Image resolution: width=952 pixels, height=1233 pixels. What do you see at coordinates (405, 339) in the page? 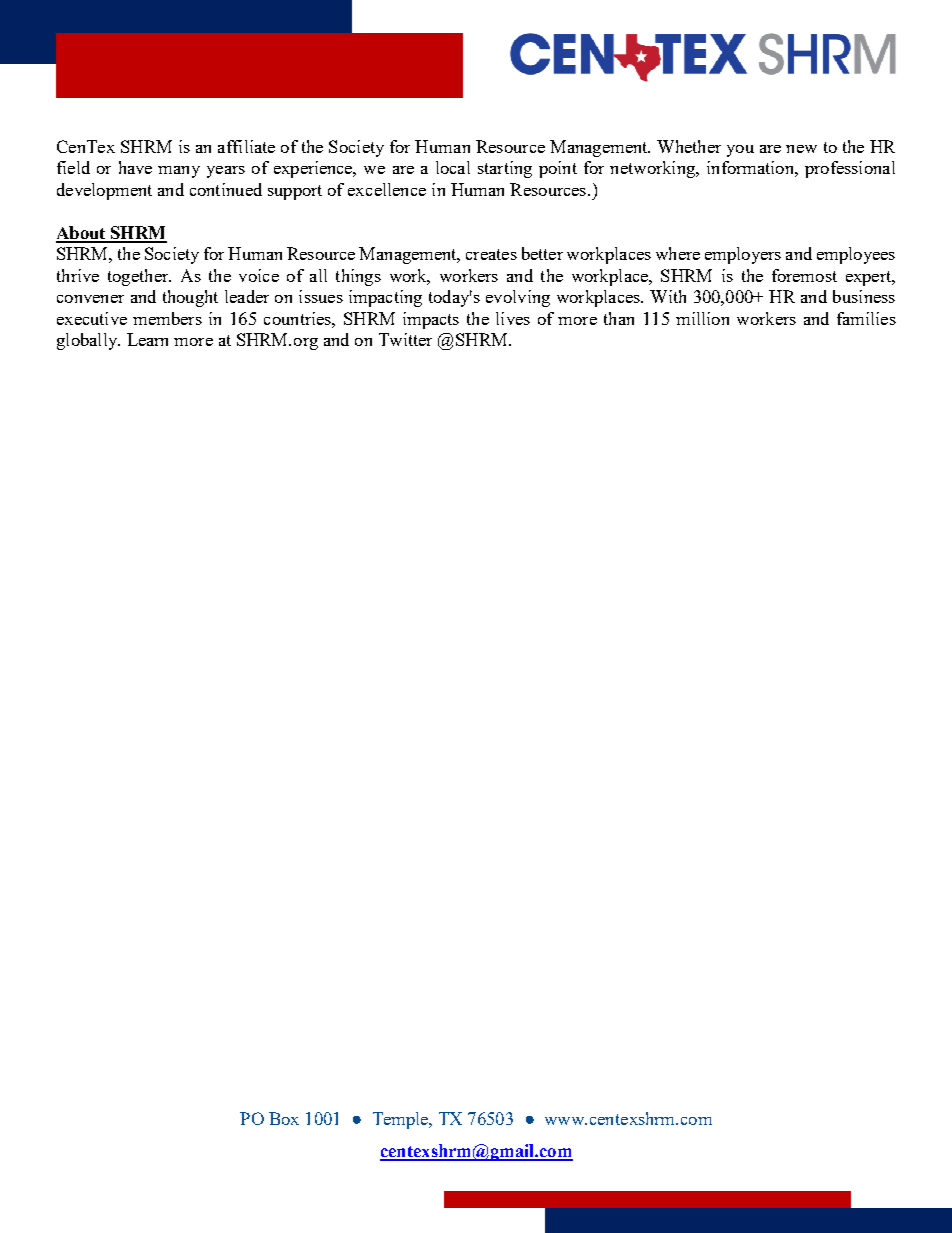
I see `Twitter` at bounding box center [405, 339].
